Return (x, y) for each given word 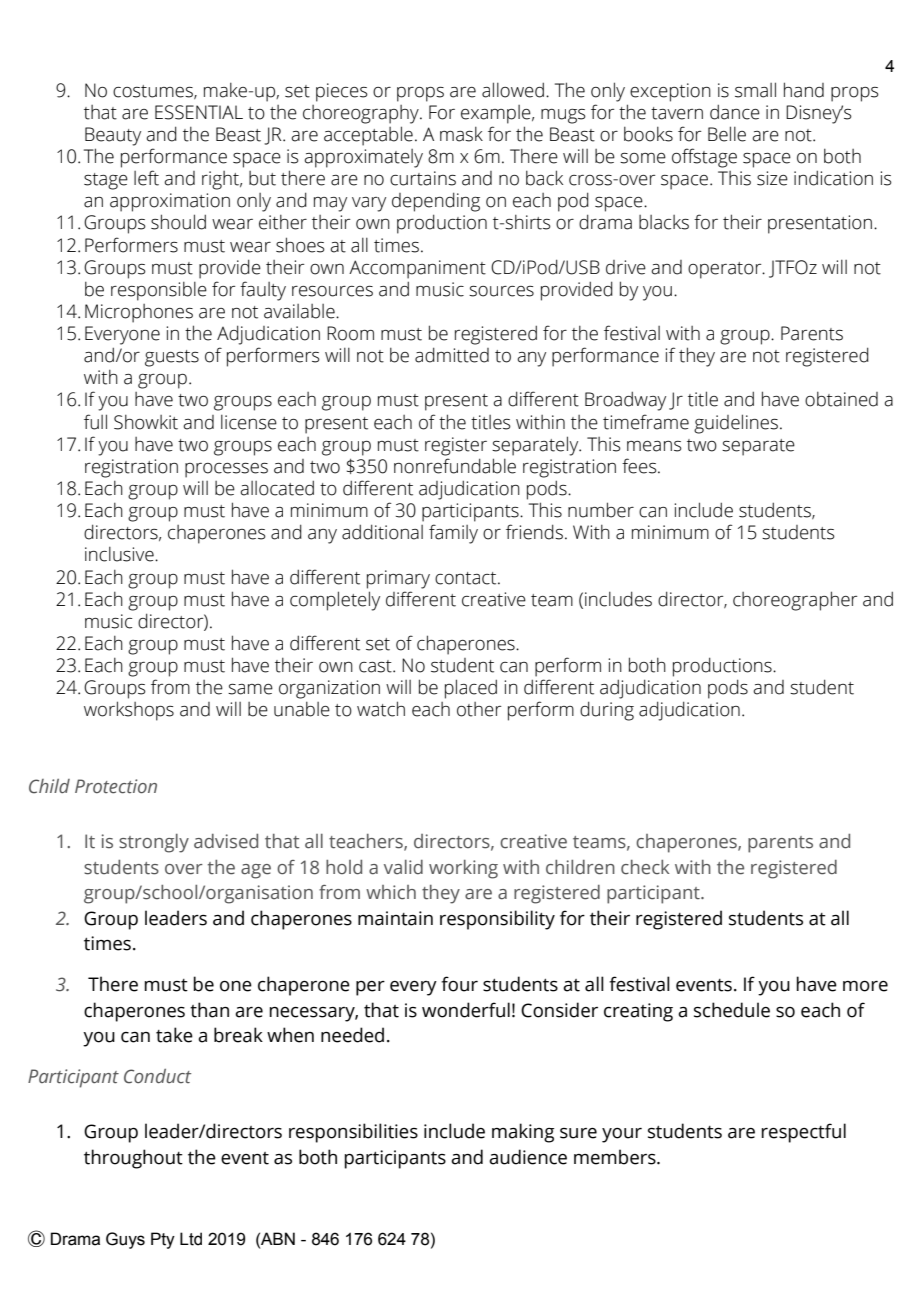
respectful (803, 1133)
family (453, 534)
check (645, 867)
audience (528, 1157)
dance (735, 112)
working (463, 869)
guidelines (736, 424)
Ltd (191, 1239)
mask (461, 134)
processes (226, 470)
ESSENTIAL (199, 112)
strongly (154, 843)
